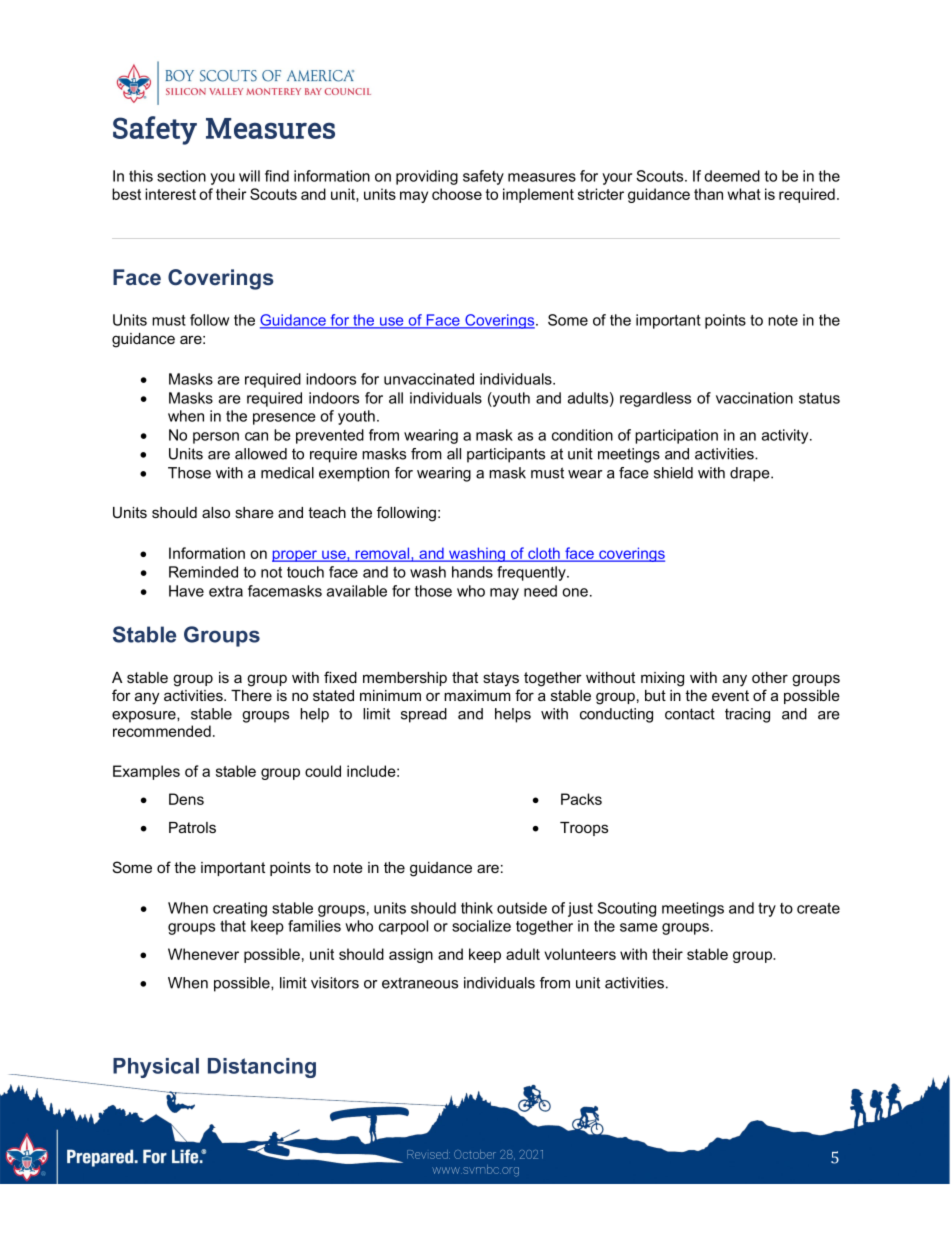 Image resolution: width=952 pixels, height=1233 pixels. Describe the element at coordinates (770, 677) in the screenshot. I see `other` at that location.
